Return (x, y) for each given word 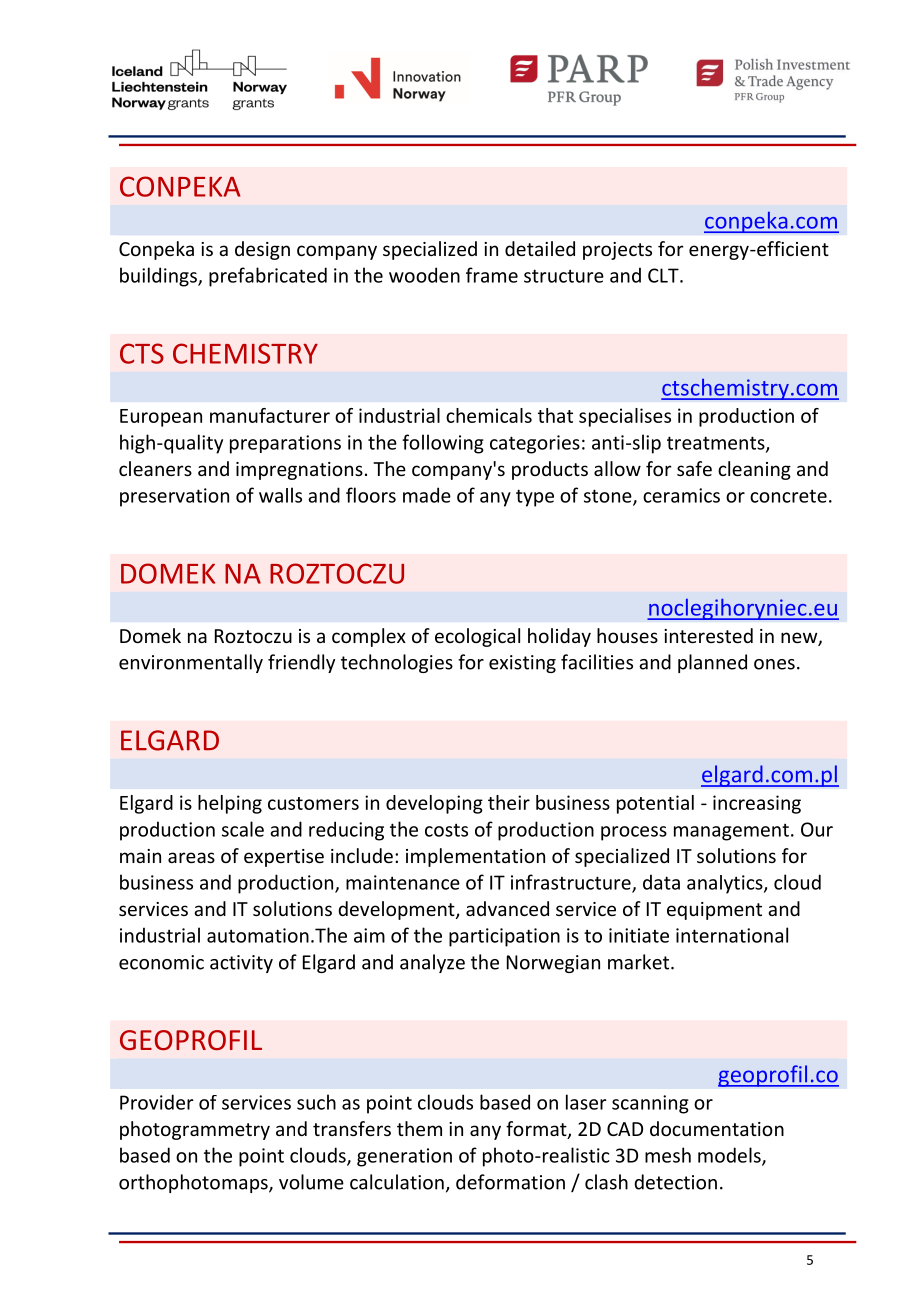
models (730, 1156)
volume (311, 1182)
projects (617, 251)
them (419, 1128)
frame (492, 275)
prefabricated (268, 277)
